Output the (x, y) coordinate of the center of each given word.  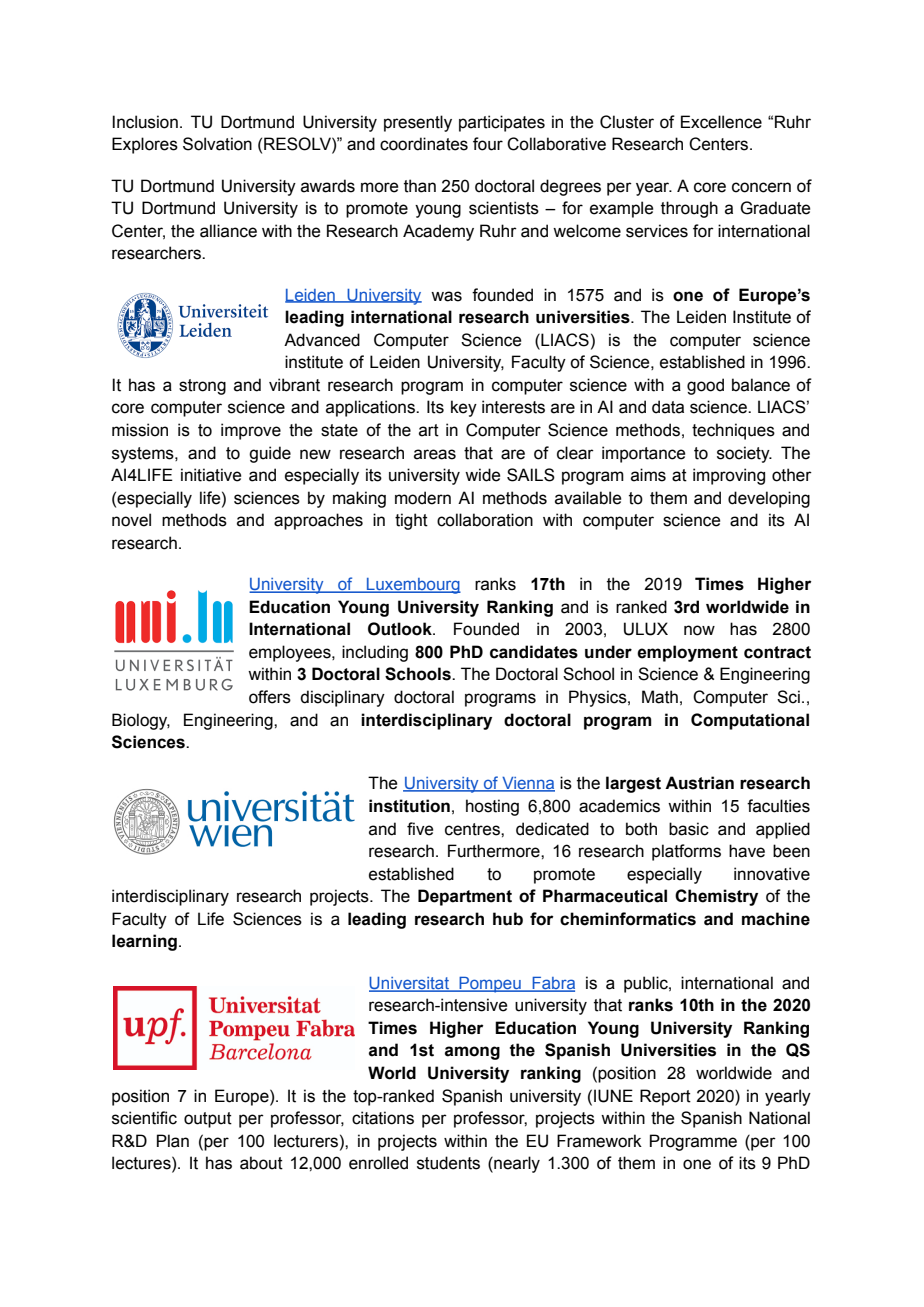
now (699, 630)
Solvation (217, 144)
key (464, 408)
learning (144, 942)
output (208, 1120)
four (488, 144)
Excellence (721, 122)
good (705, 386)
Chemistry (716, 897)
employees (291, 653)
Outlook (401, 629)
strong (202, 387)
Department (465, 897)
